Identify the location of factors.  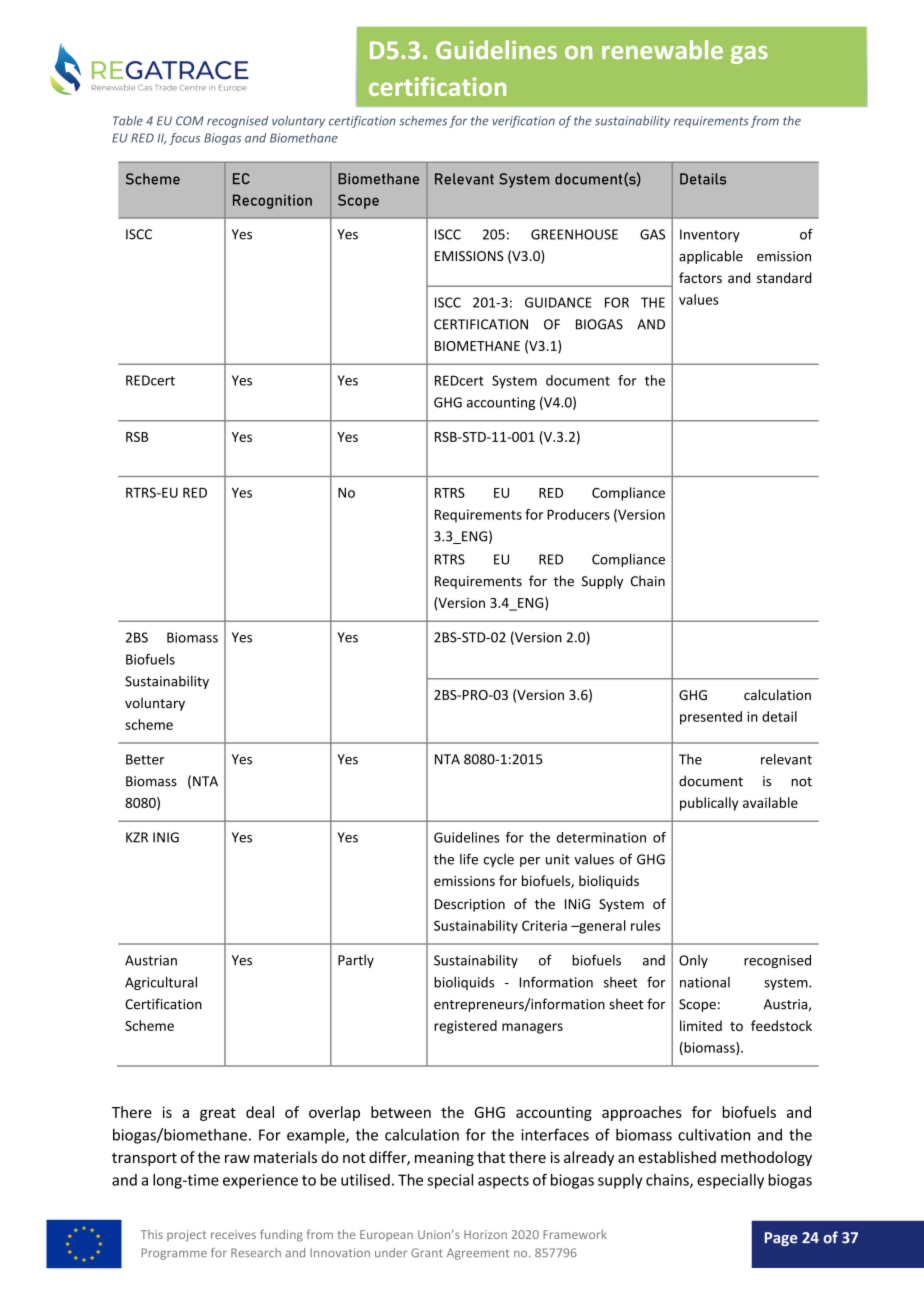
(700, 277).
